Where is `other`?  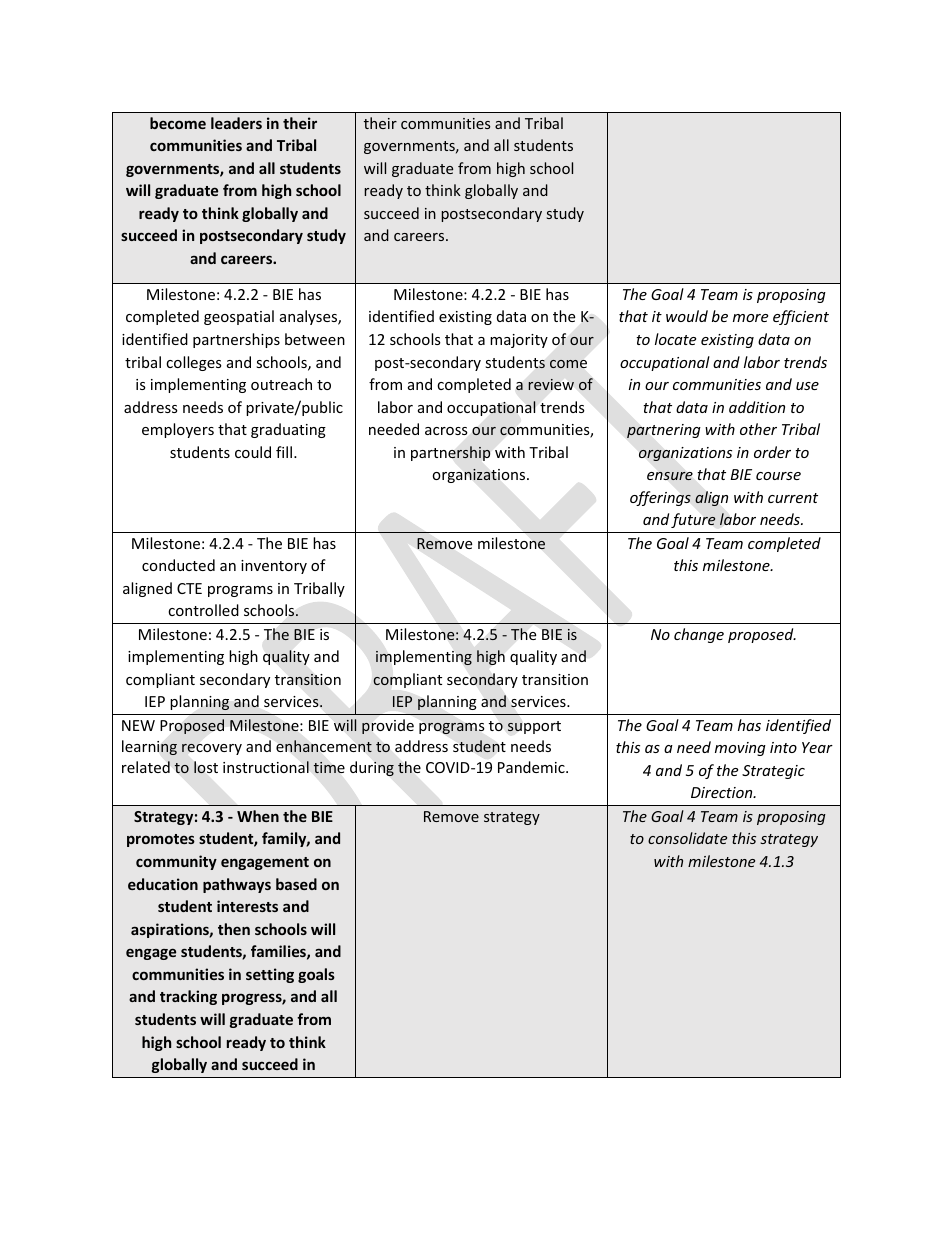
other is located at coordinates (758, 429).
